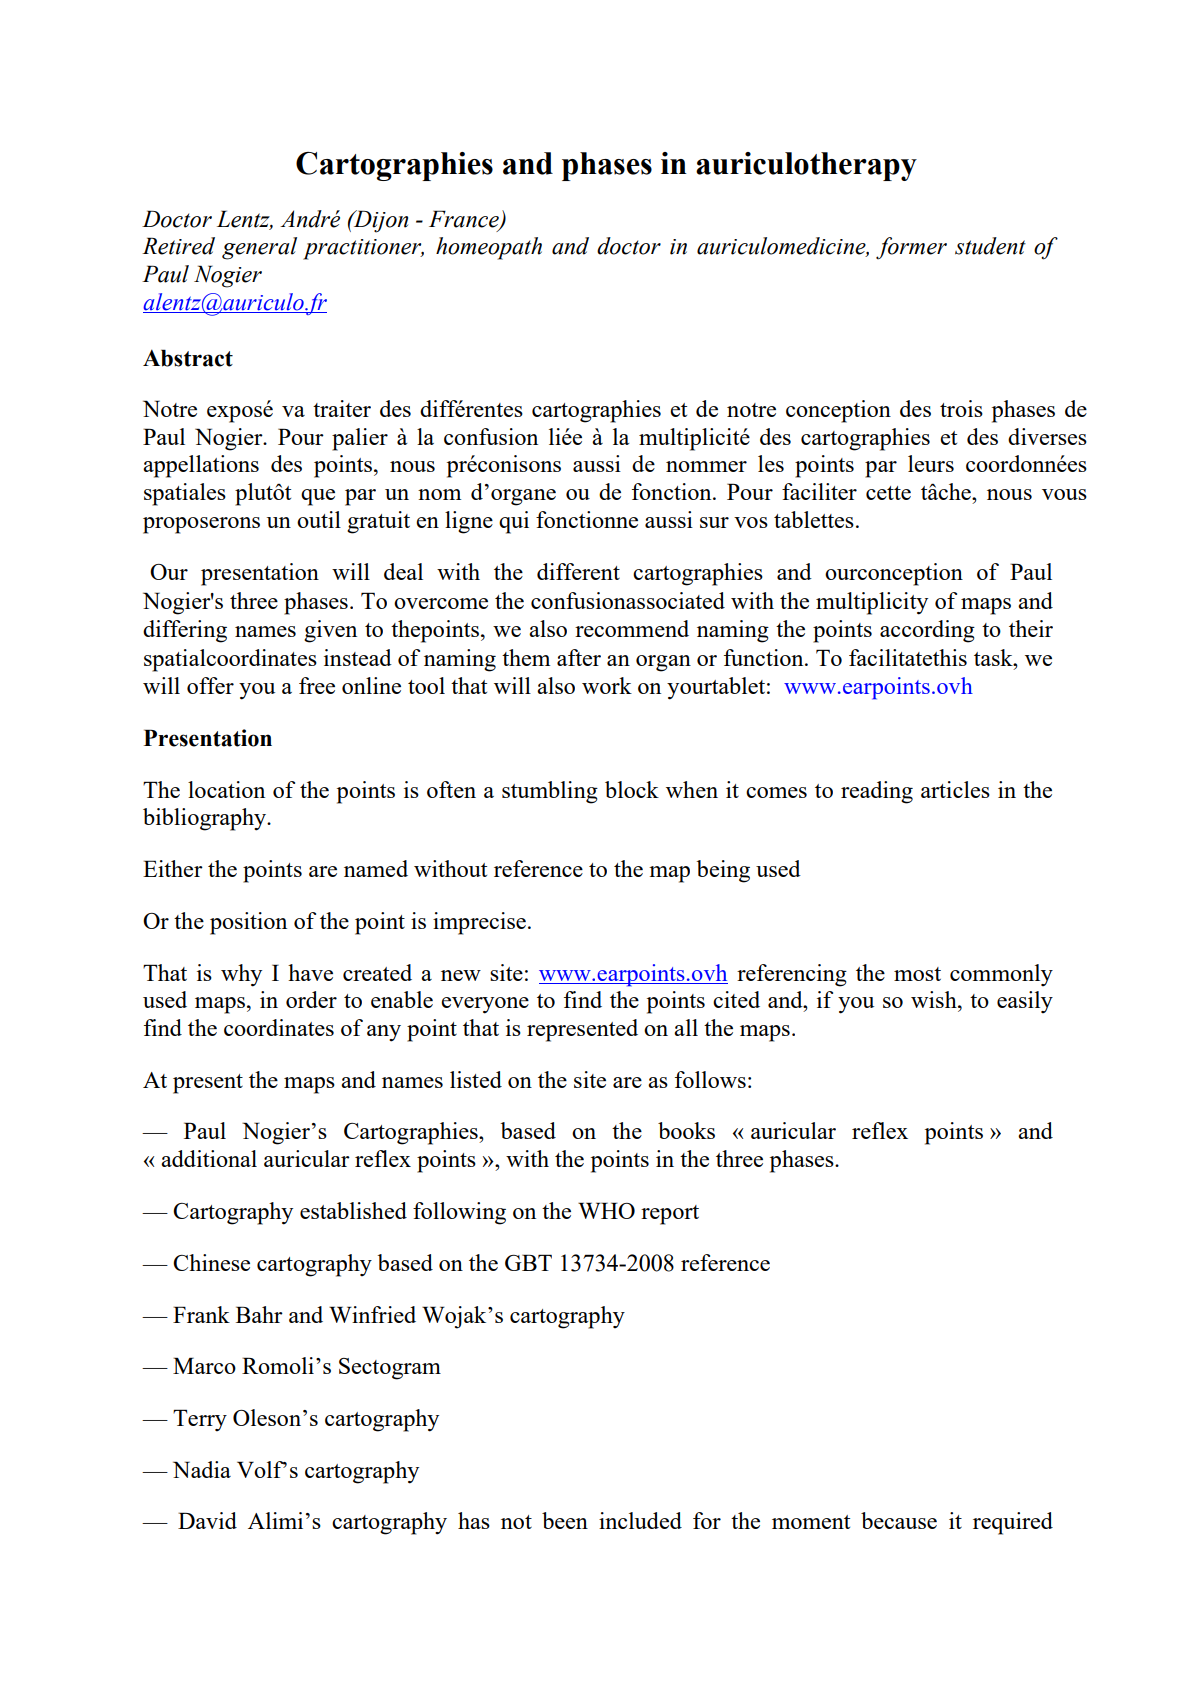 This page has width=1195, height=1689. What do you see at coordinates (990, 246) in the page?
I see `student` at bounding box center [990, 246].
